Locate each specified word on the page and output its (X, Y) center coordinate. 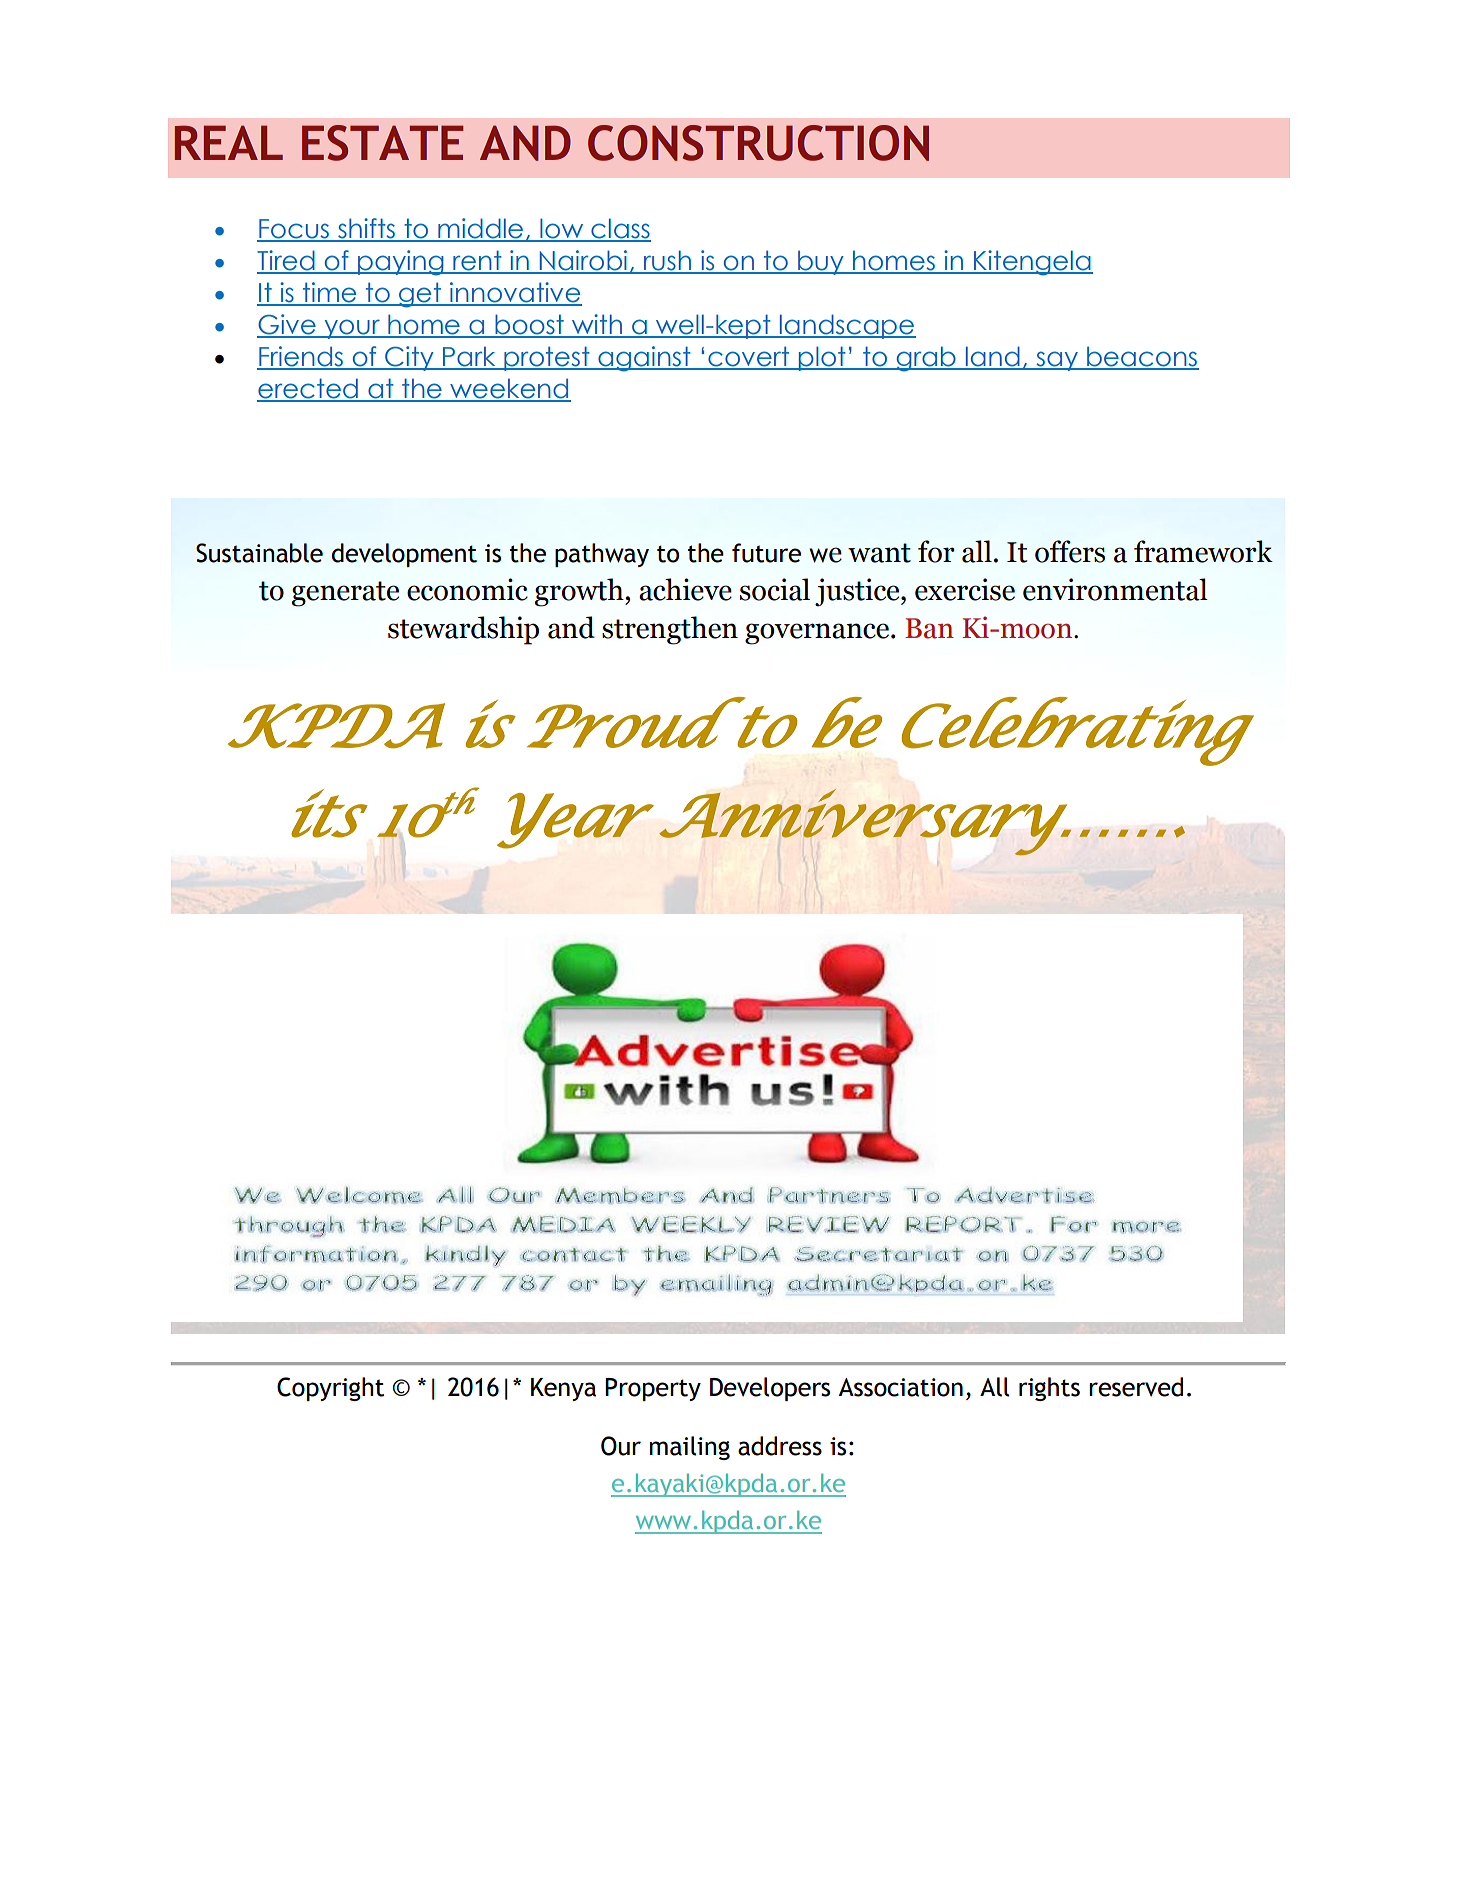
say (1057, 361)
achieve (685, 589)
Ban (929, 628)
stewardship (463, 630)
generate (345, 594)
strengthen (670, 630)
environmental (1115, 589)
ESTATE (382, 143)
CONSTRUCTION (758, 143)
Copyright (330, 1389)
